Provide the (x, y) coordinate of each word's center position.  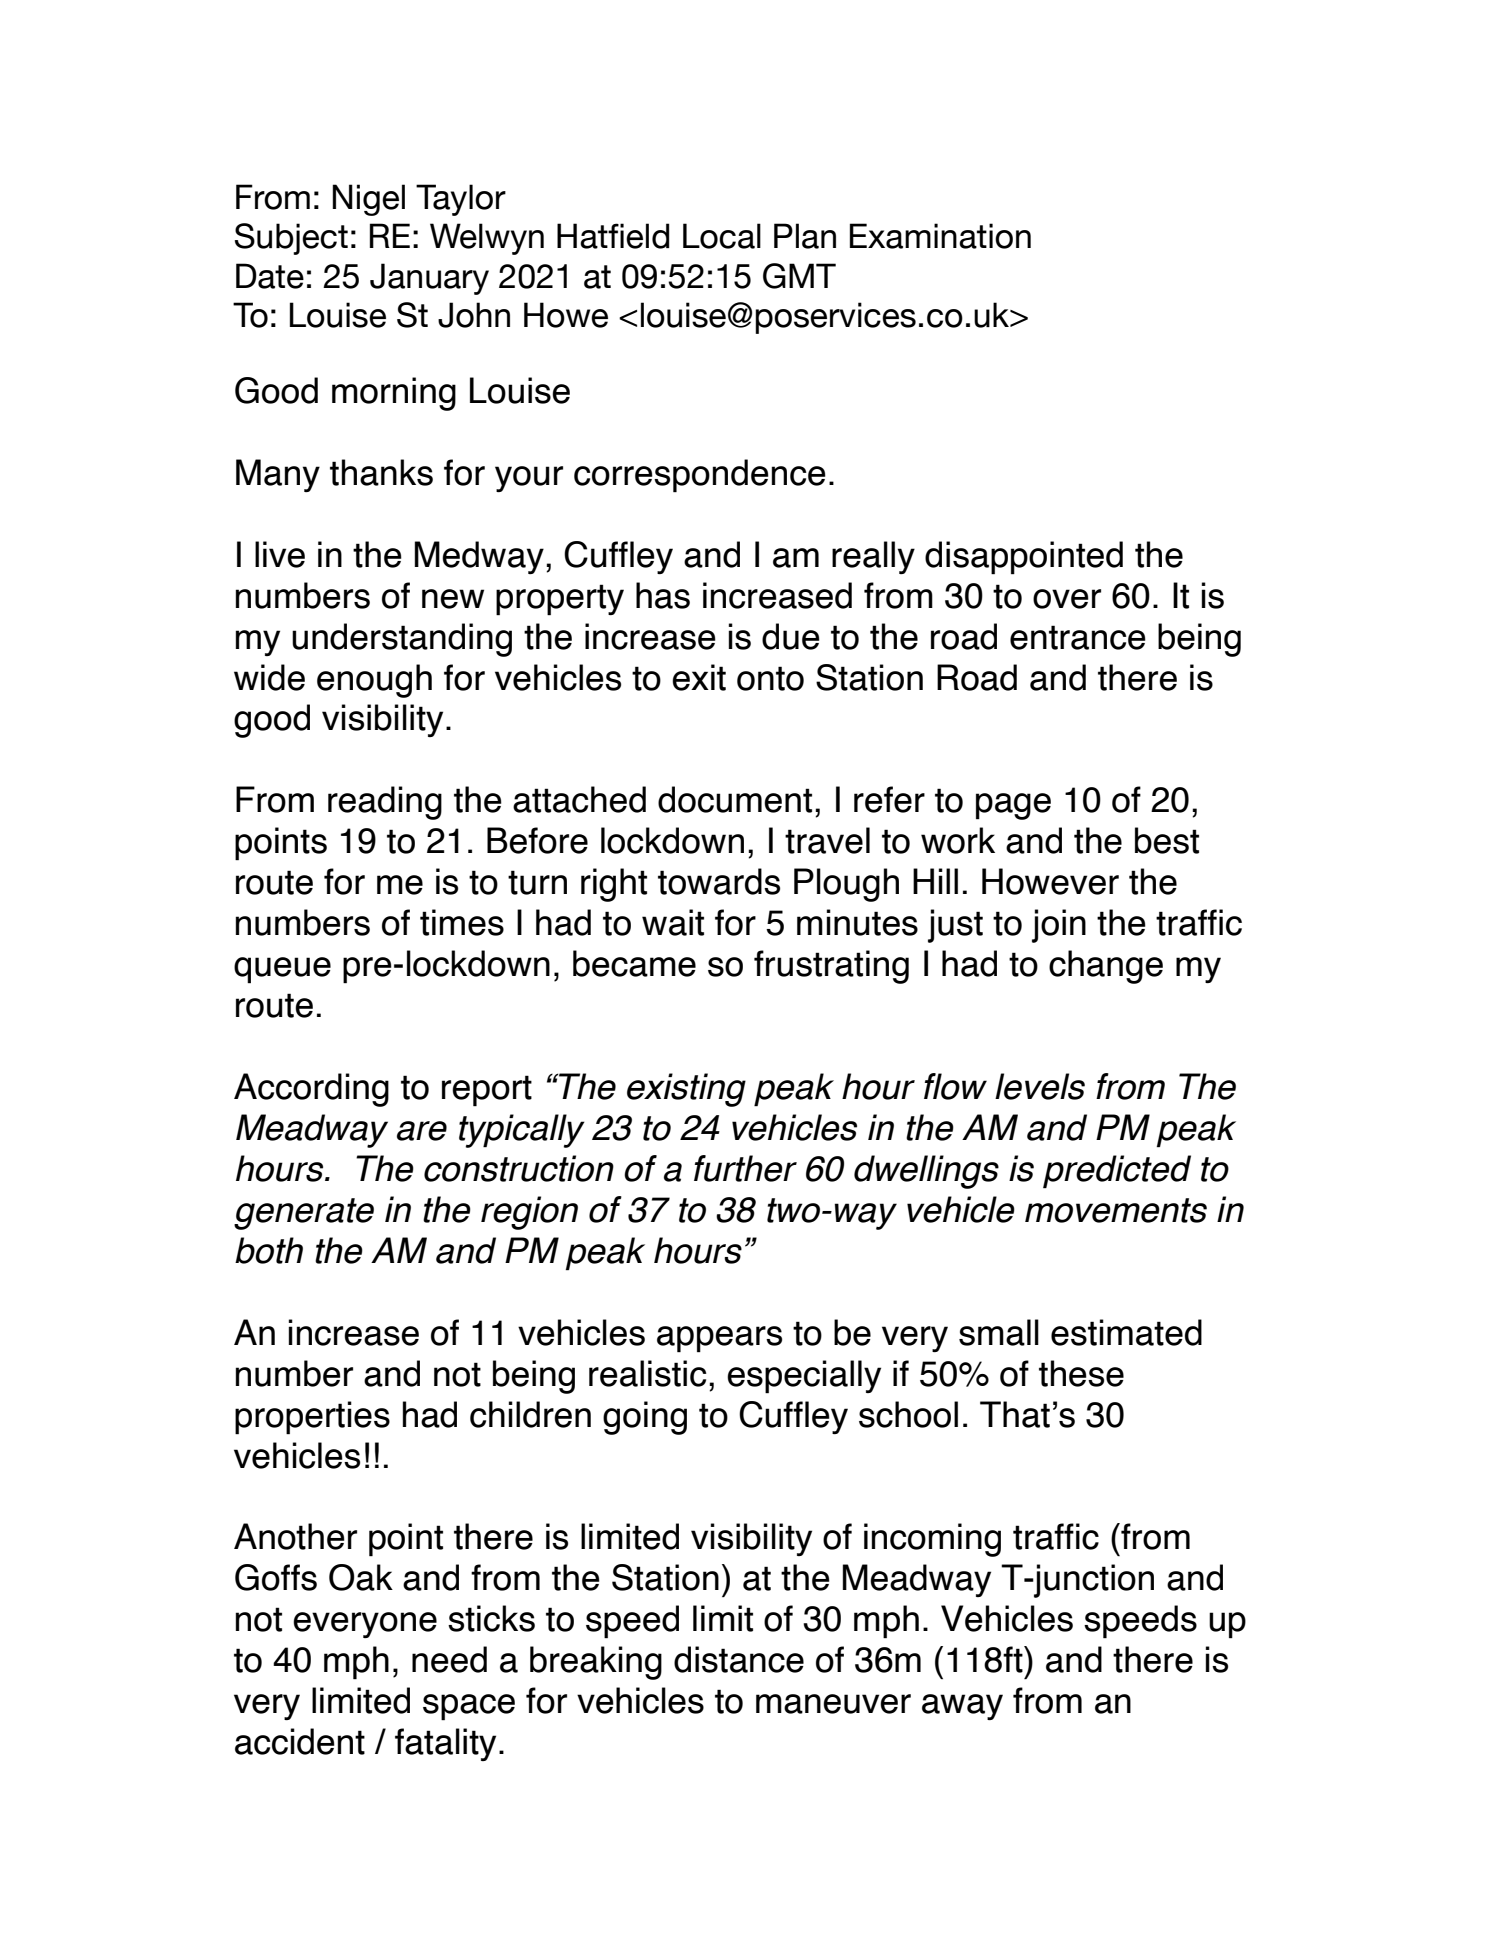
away (962, 1707)
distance (739, 1659)
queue (282, 970)
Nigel (368, 200)
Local (722, 236)
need (449, 1659)
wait (673, 922)
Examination (940, 236)
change (1106, 967)
